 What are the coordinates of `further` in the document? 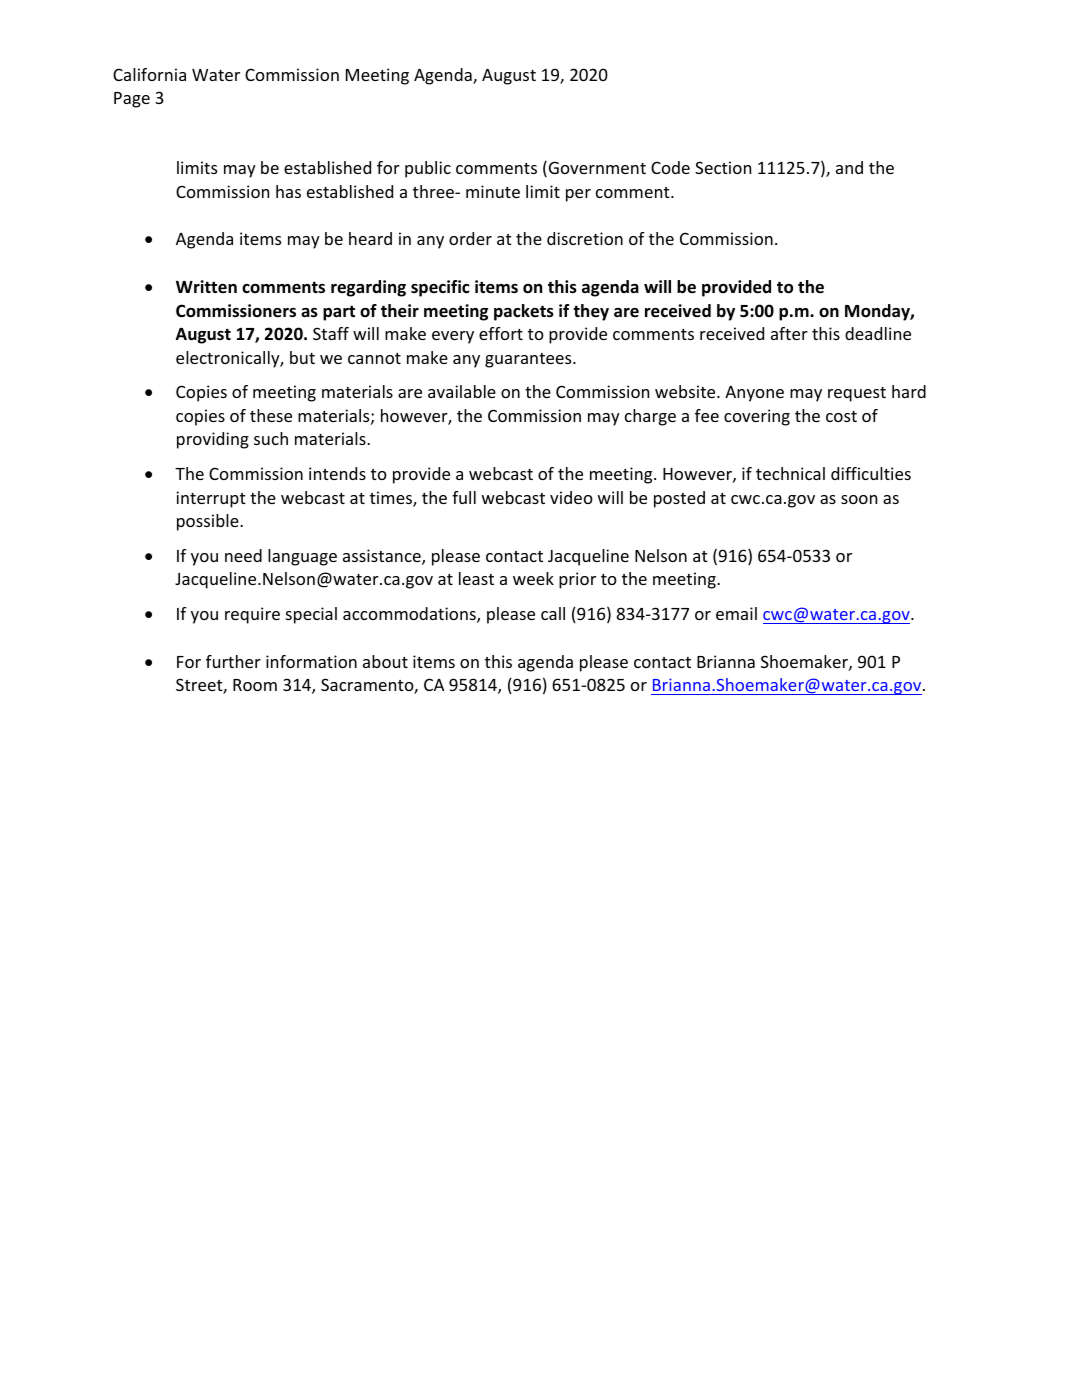 It's located at (233, 661).
